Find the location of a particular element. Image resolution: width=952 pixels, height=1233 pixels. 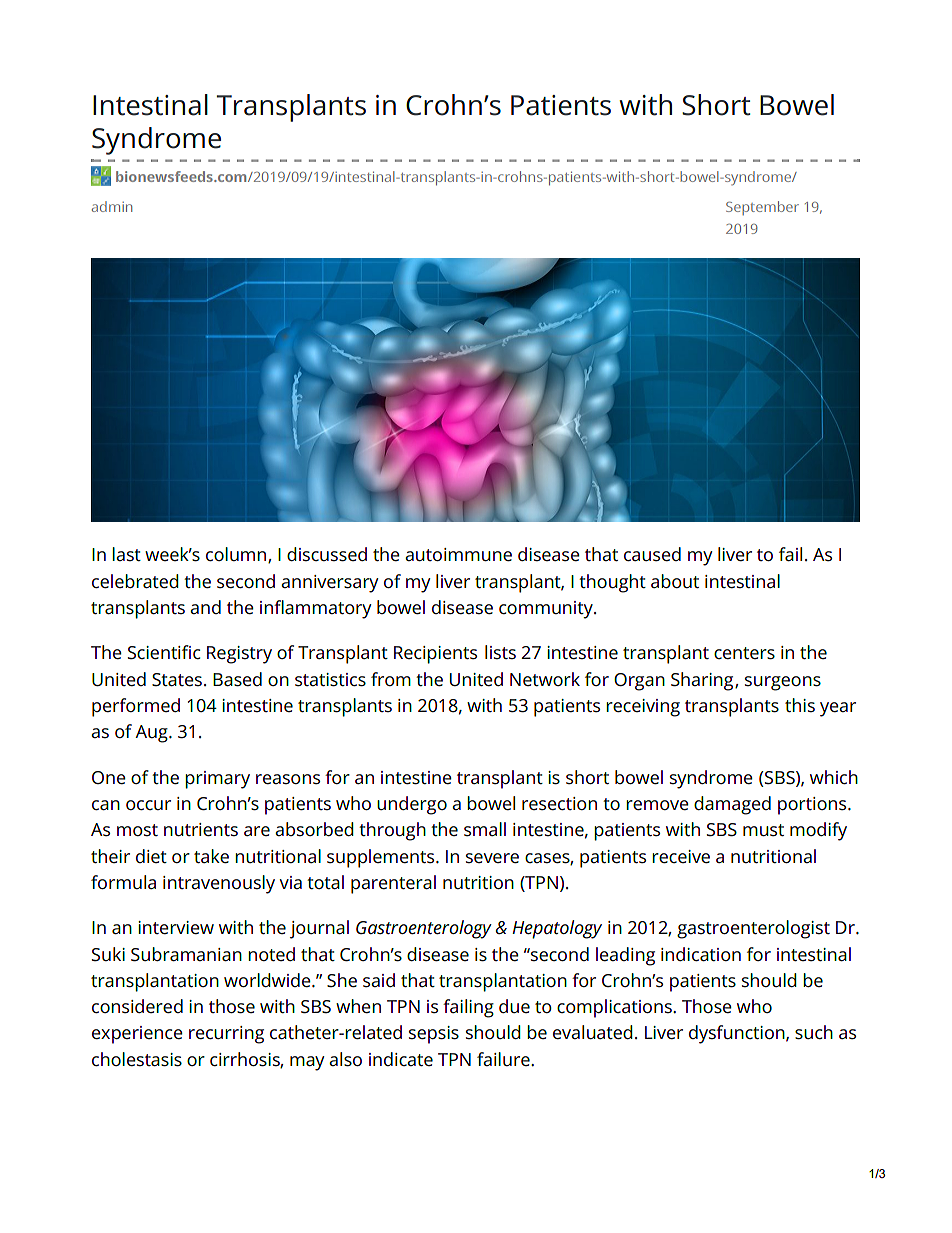

autoimmune is located at coordinates (458, 554).
